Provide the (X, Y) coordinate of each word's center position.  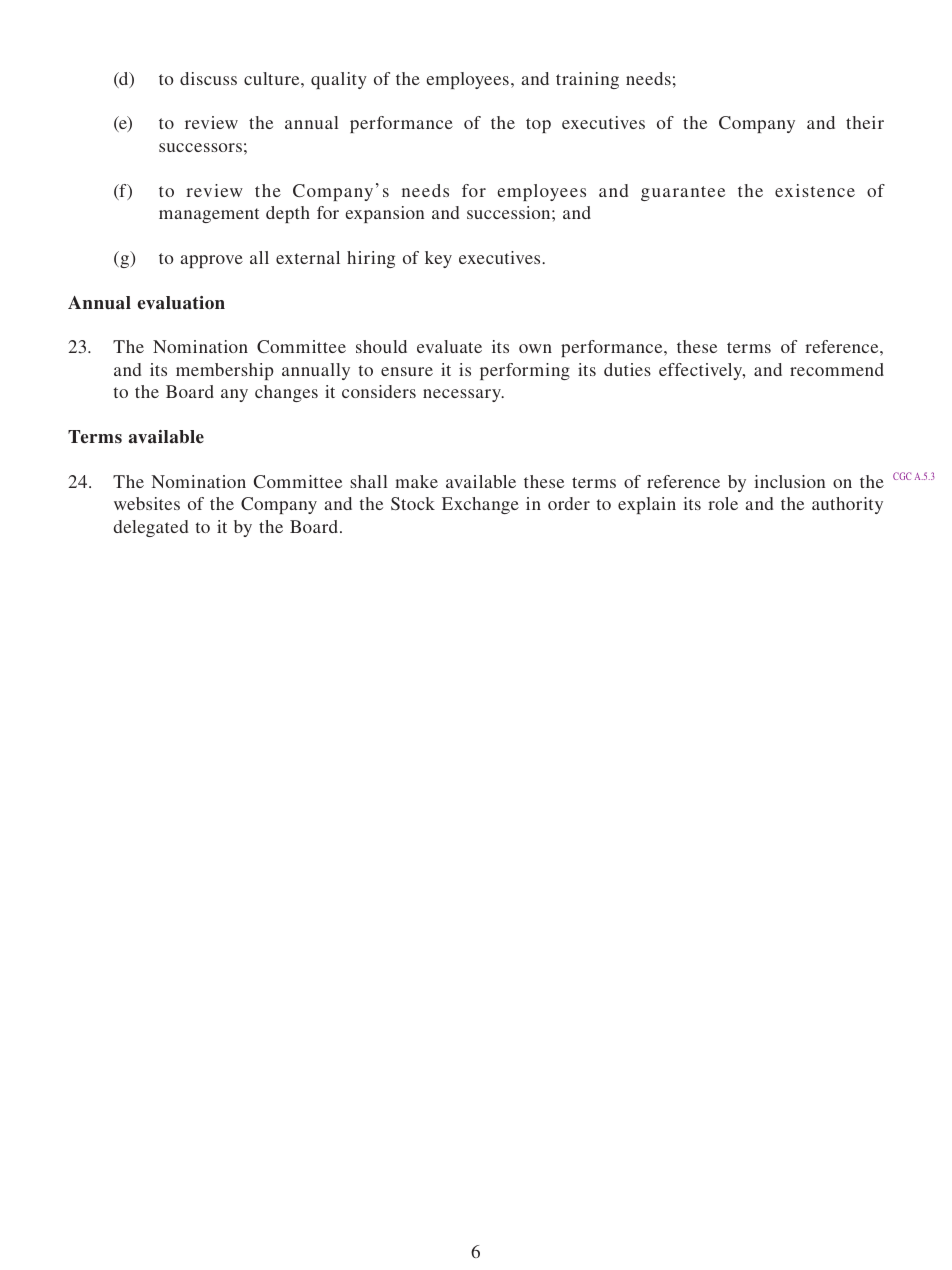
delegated (151, 528)
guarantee (683, 193)
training (587, 80)
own (535, 348)
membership (225, 371)
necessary (463, 395)
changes (286, 393)
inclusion (789, 481)
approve (211, 261)
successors (200, 147)
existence (815, 190)
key (438, 259)
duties (627, 369)
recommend (837, 369)
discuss (208, 78)
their (865, 122)
